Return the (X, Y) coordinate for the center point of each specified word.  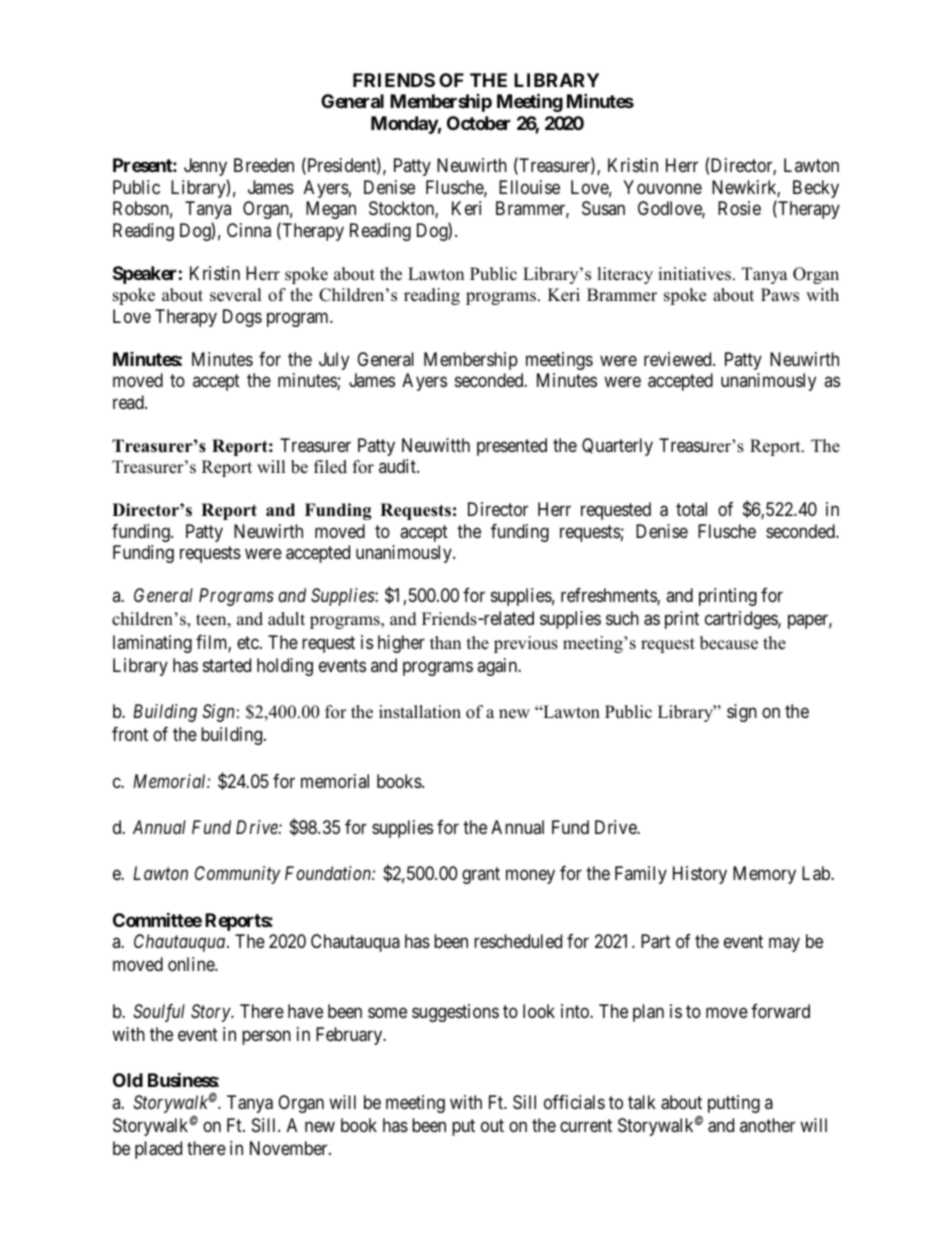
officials (574, 1102)
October (479, 123)
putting (734, 1104)
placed (158, 1150)
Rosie (739, 208)
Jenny (205, 167)
